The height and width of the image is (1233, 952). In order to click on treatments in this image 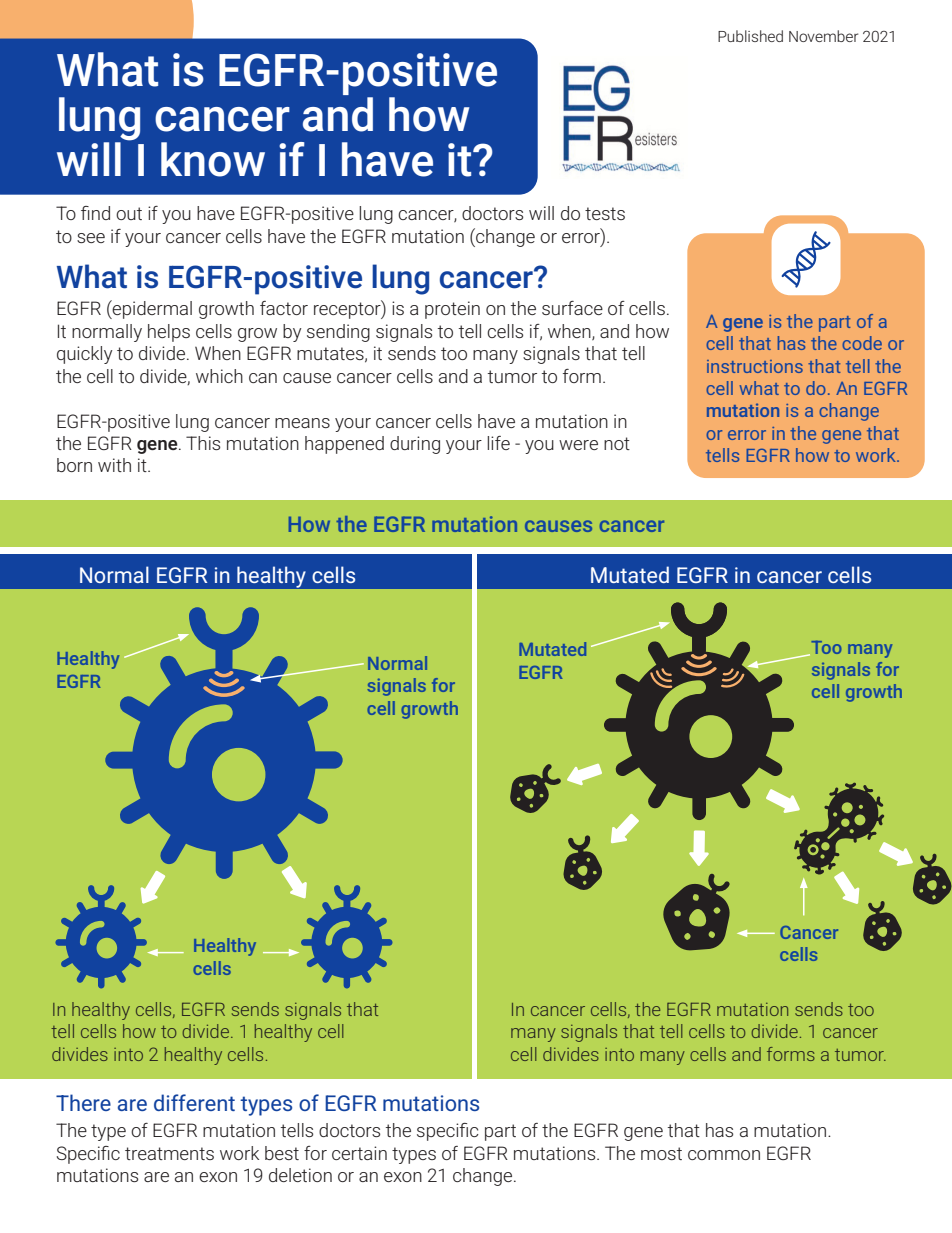, I will do `click(169, 1153)`.
